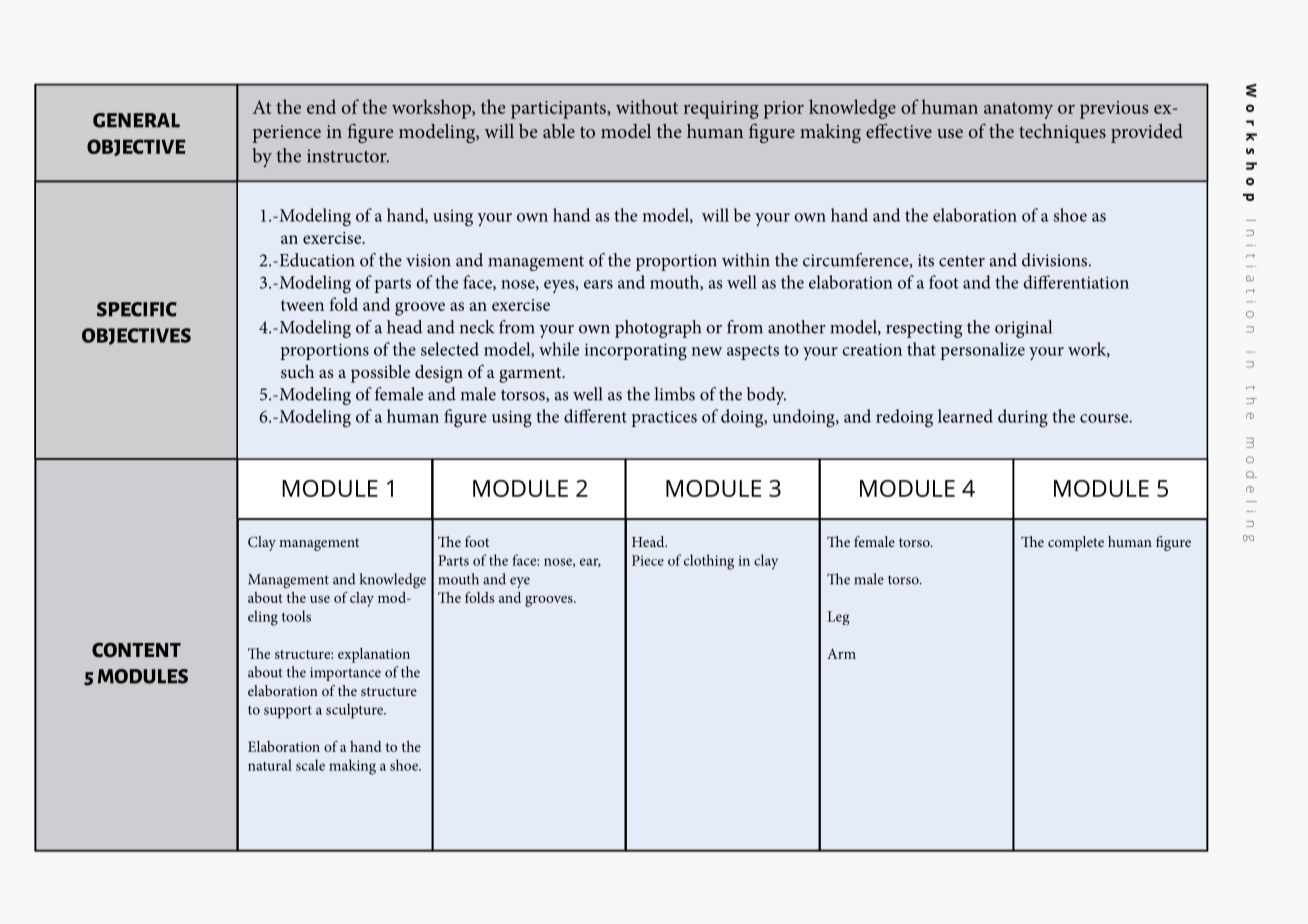 The width and height of the screenshot is (1308, 924). I want to click on tween, so click(302, 305).
